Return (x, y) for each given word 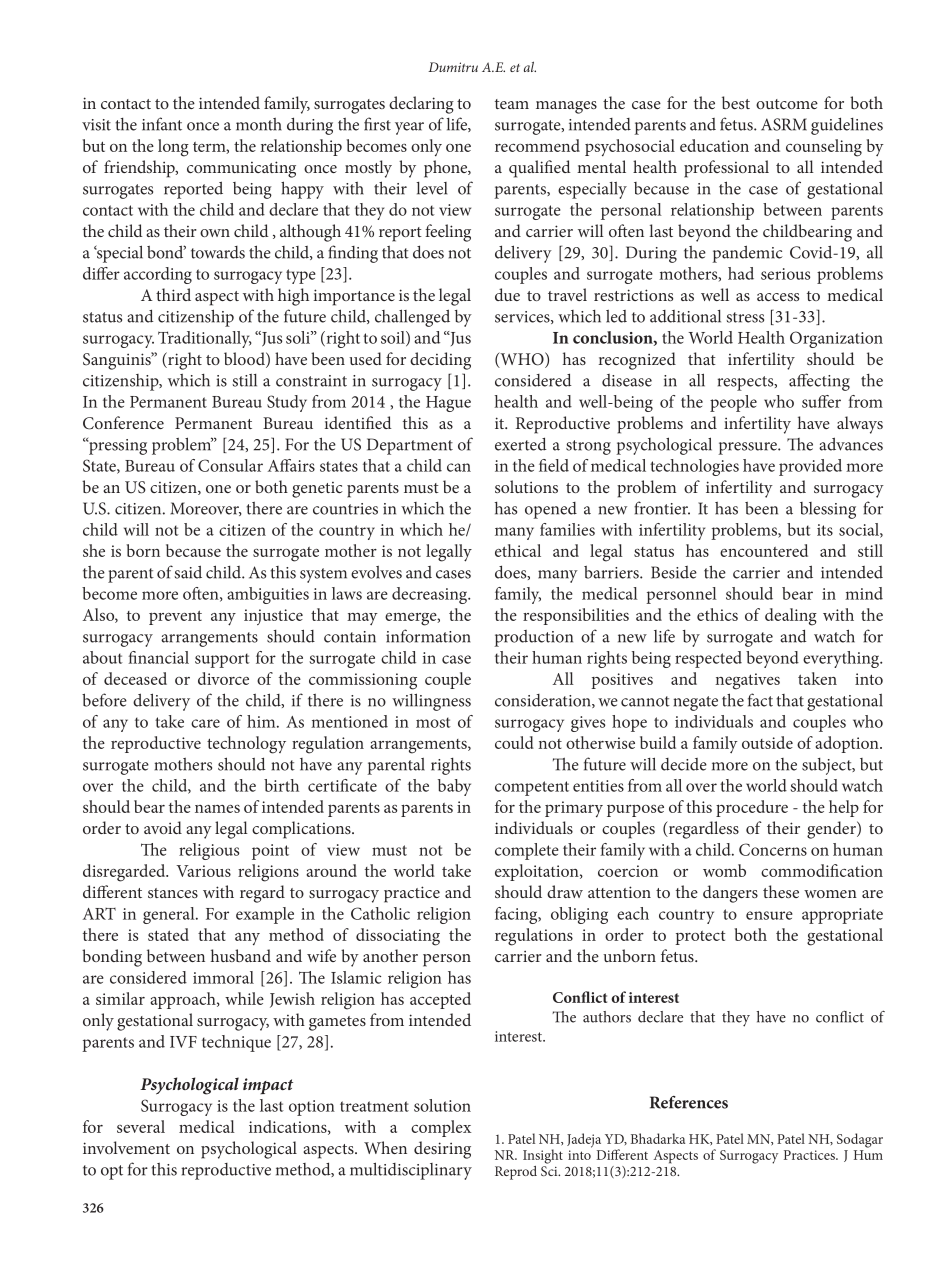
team (512, 104)
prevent (175, 617)
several (141, 1126)
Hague (448, 404)
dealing (791, 617)
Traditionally (205, 339)
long (173, 148)
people (733, 403)
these (781, 891)
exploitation (538, 872)
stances (173, 893)
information (428, 636)
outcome (787, 104)
